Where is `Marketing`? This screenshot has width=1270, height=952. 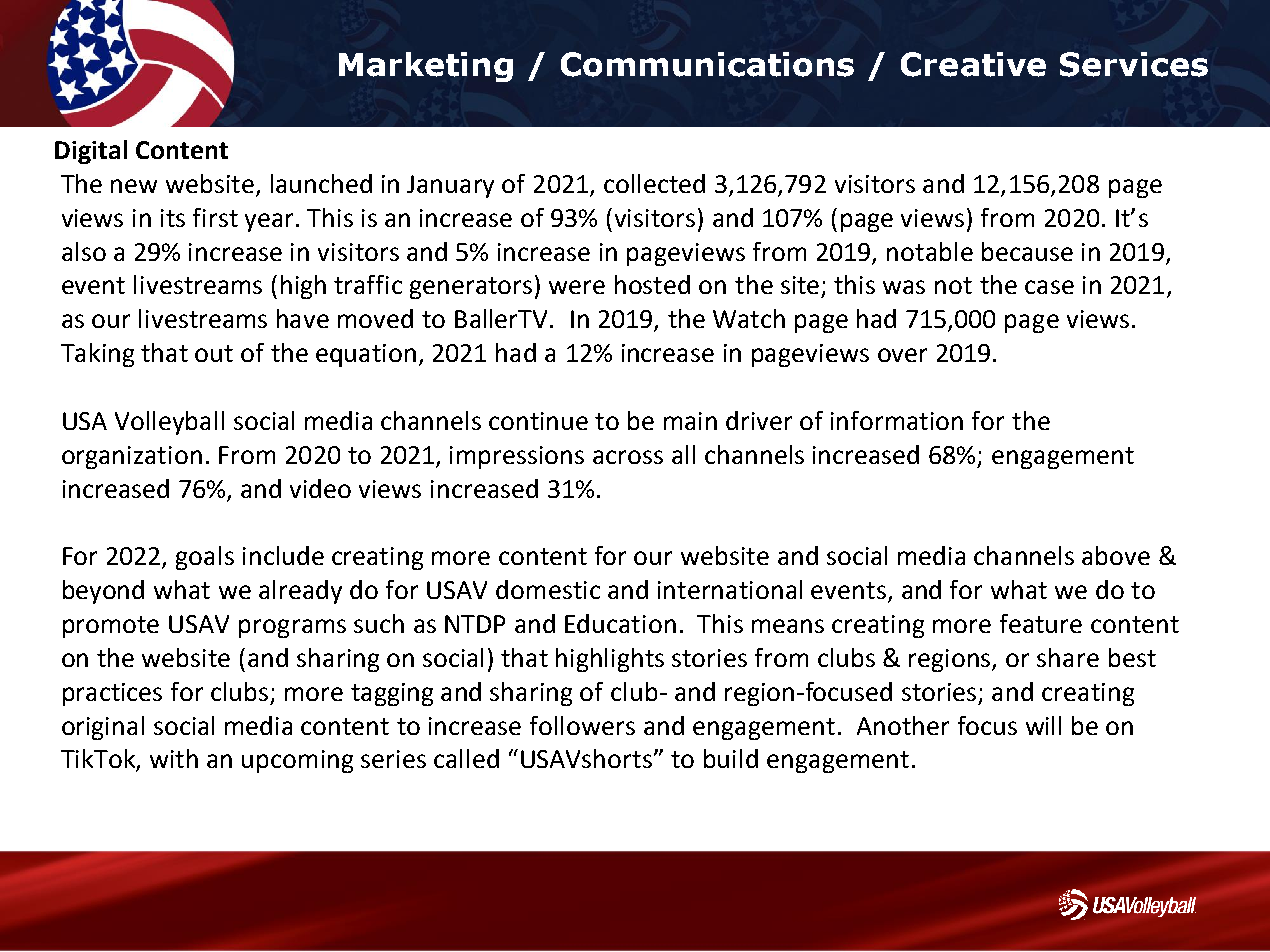
Marketing is located at coordinates (426, 67).
